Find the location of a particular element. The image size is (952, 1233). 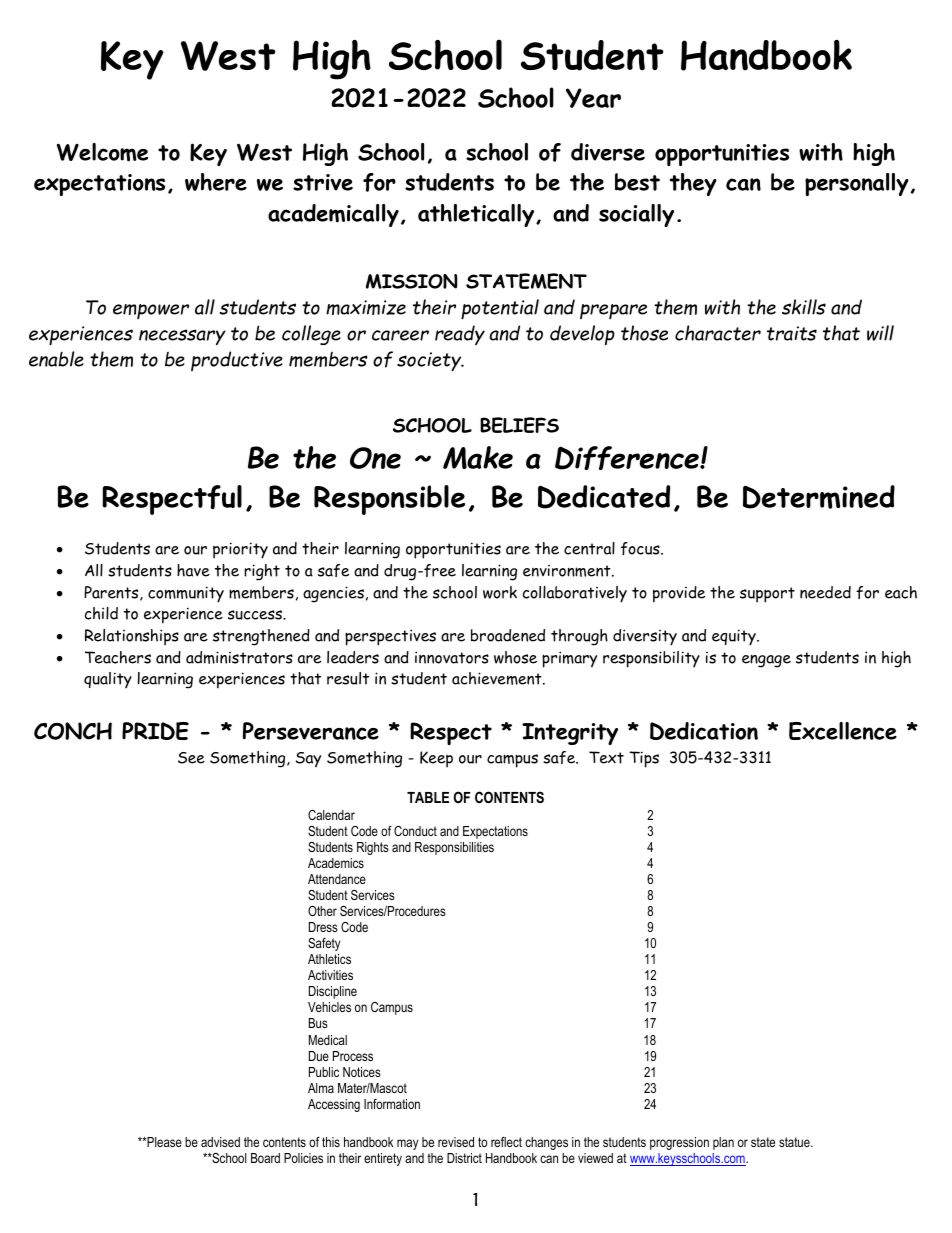

advised is located at coordinates (220, 1142).
